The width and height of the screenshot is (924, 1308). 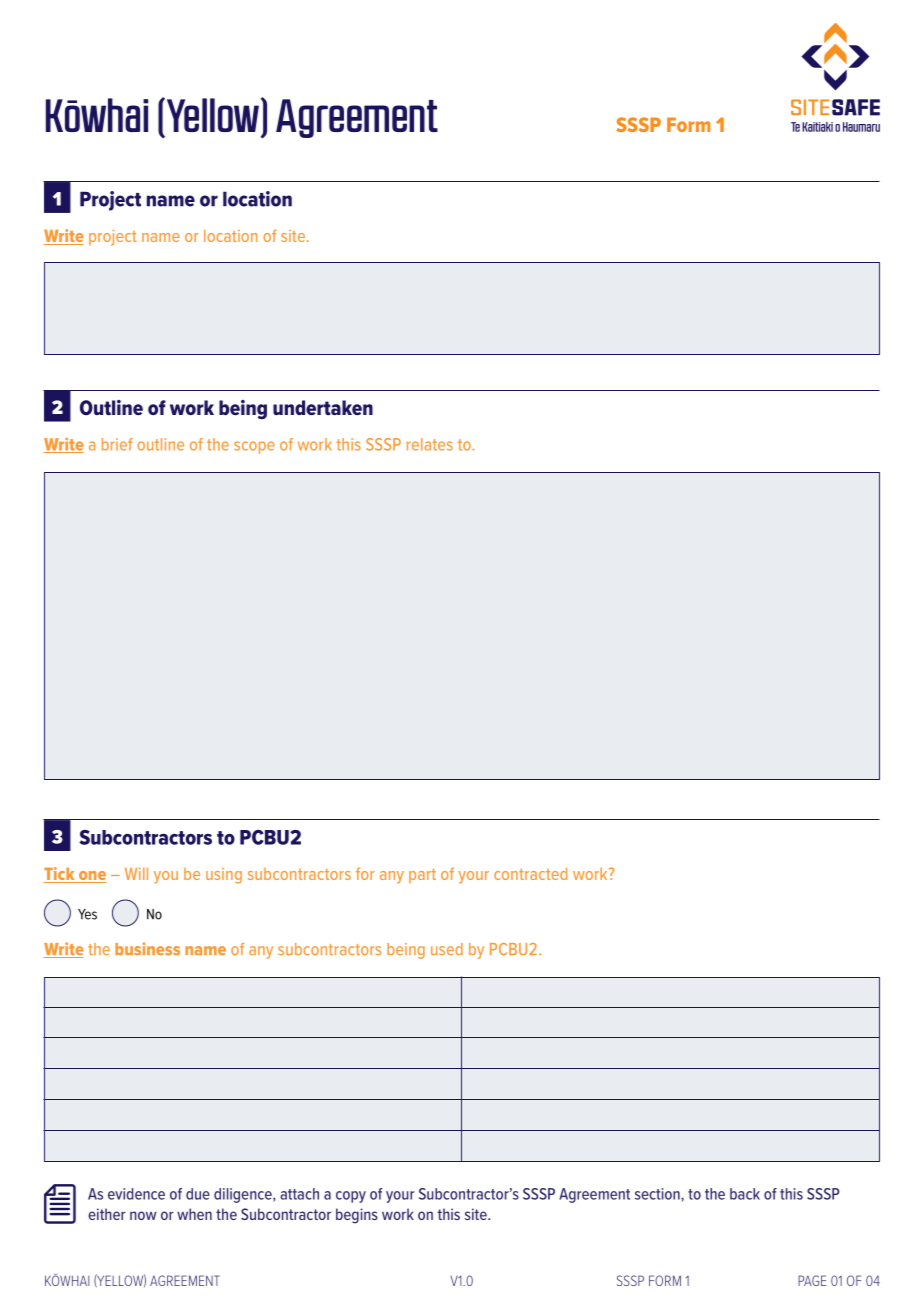 I want to click on brief, so click(x=117, y=444).
